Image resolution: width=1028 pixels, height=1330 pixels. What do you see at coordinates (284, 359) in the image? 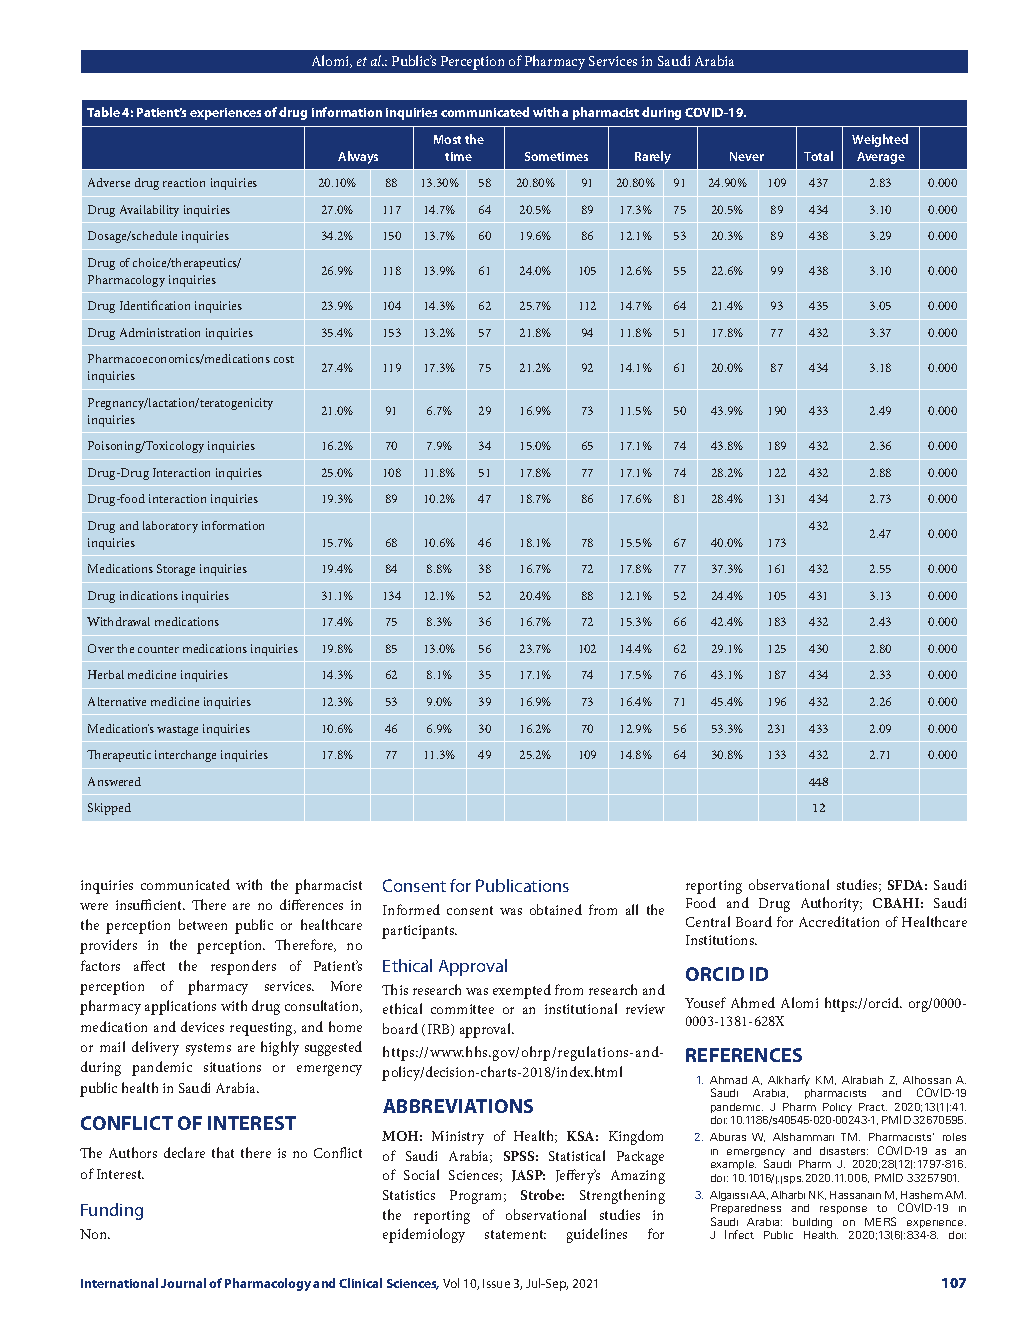
I see `cost` at bounding box center [284, 359].
